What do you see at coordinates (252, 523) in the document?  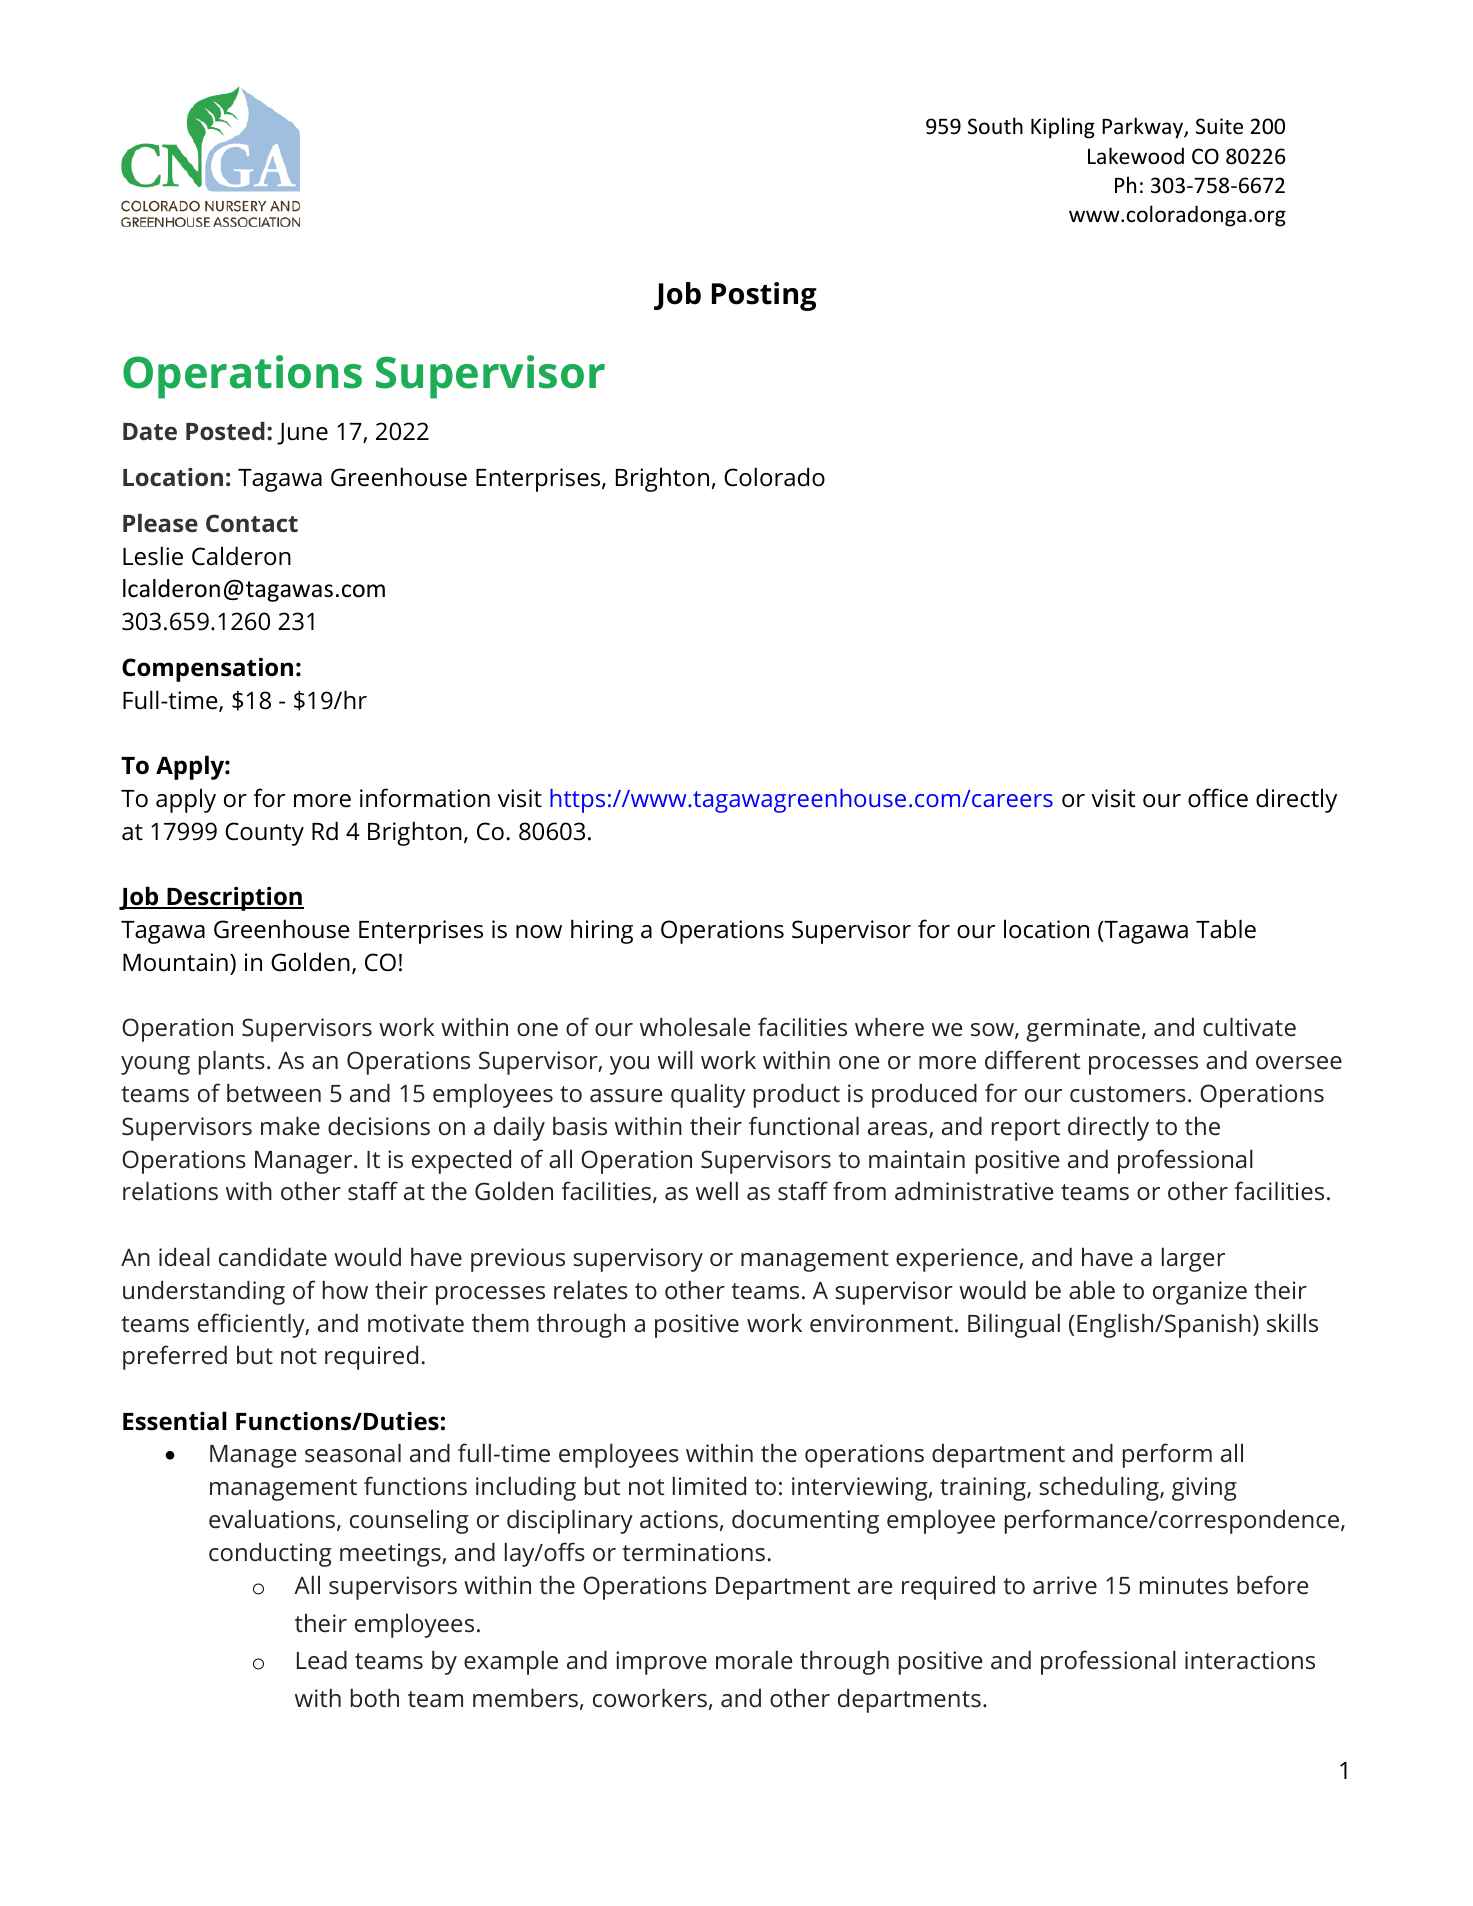 I see `Contact` at bounding box center [252, 523].
